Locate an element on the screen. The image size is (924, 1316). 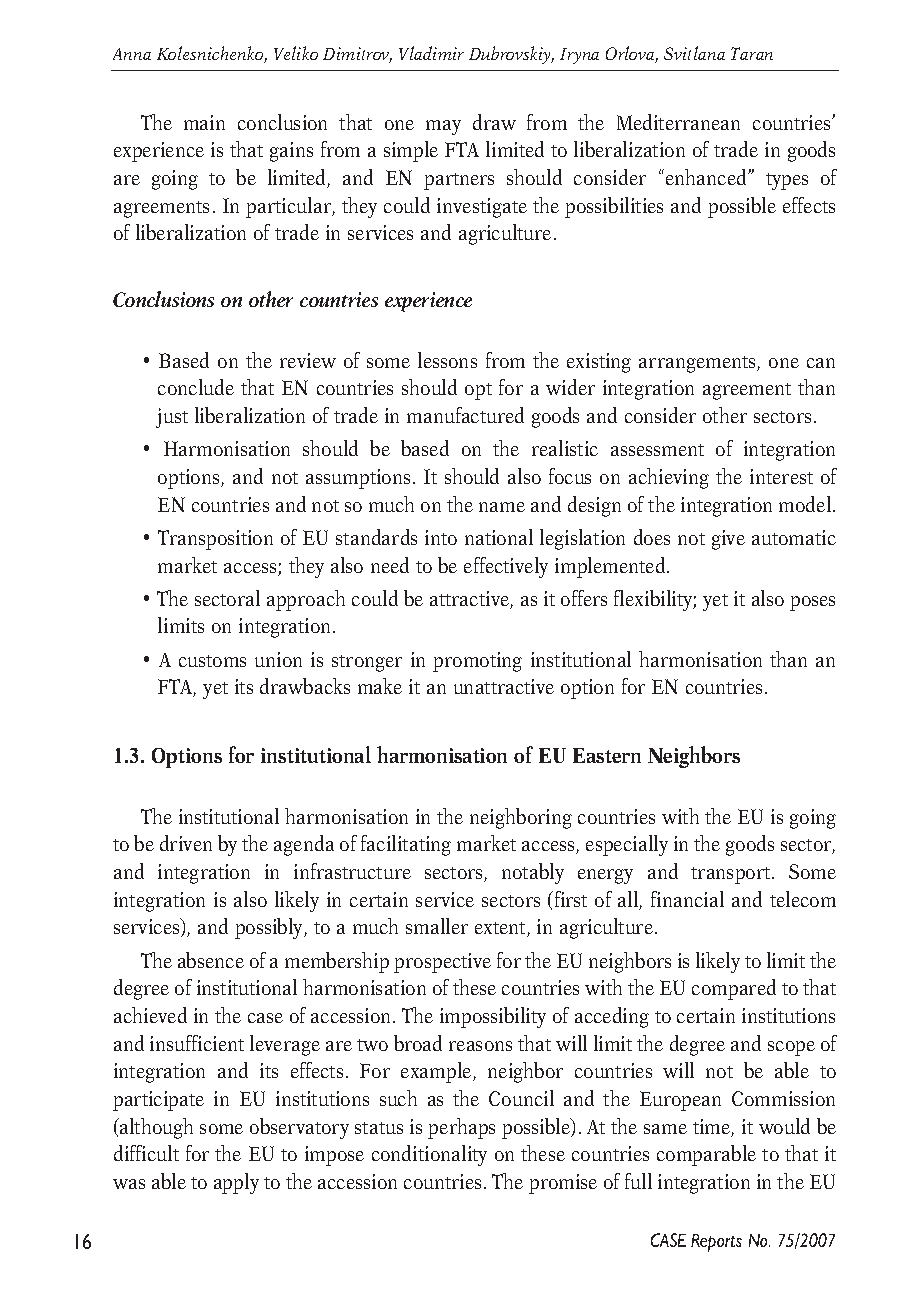
promise is located at coordinates (563, 1184).
